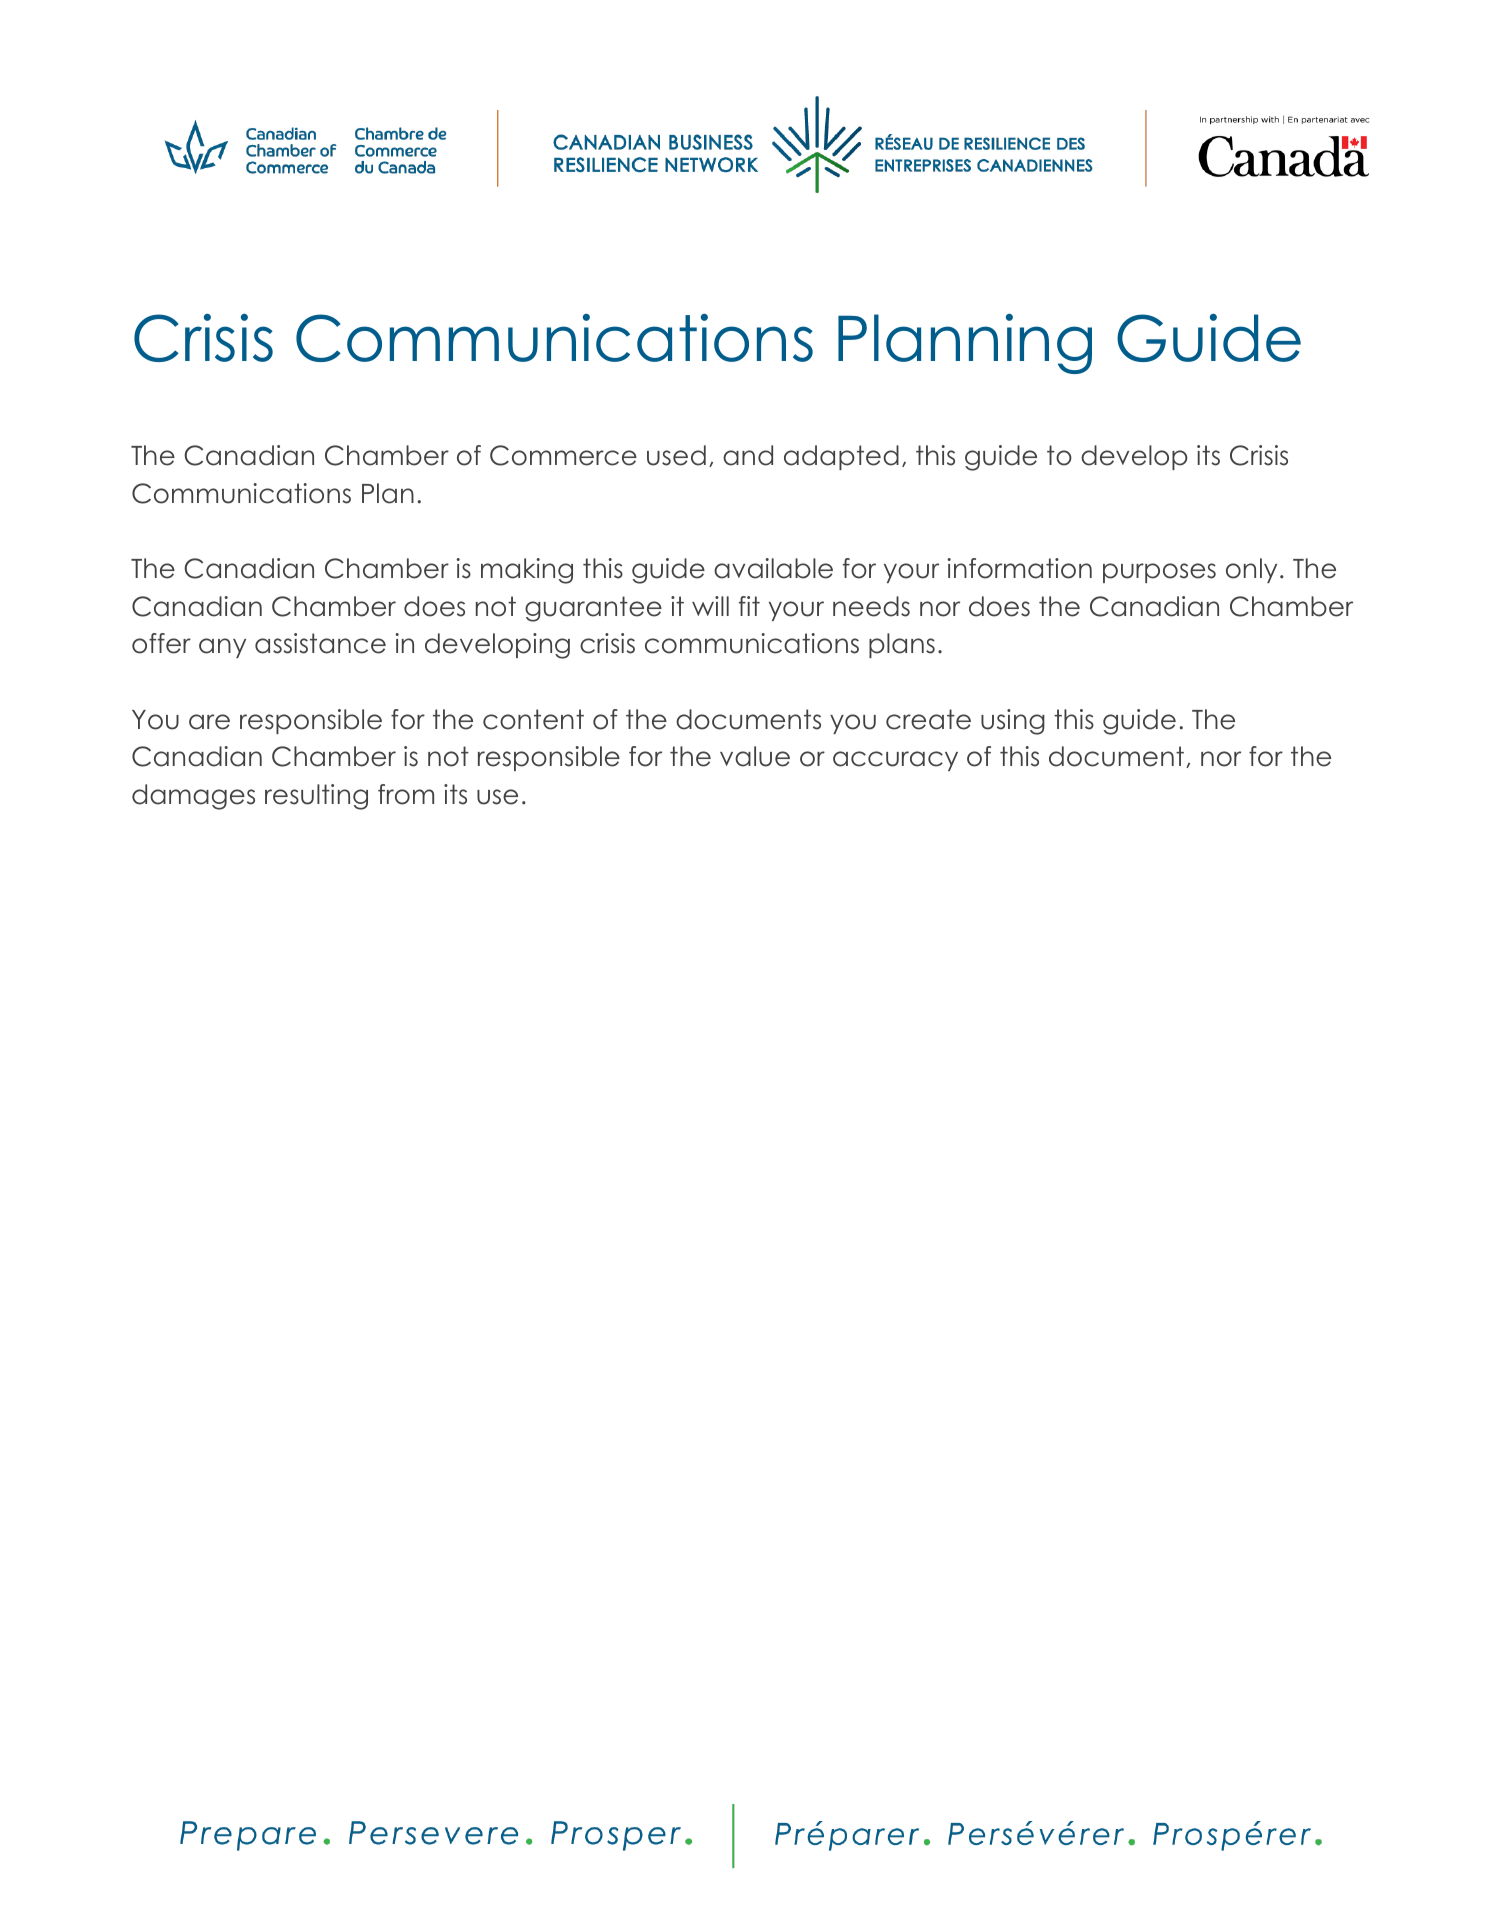 This document has height=1922, width=1485. I want to click on purposes, so click(1159, 573).
